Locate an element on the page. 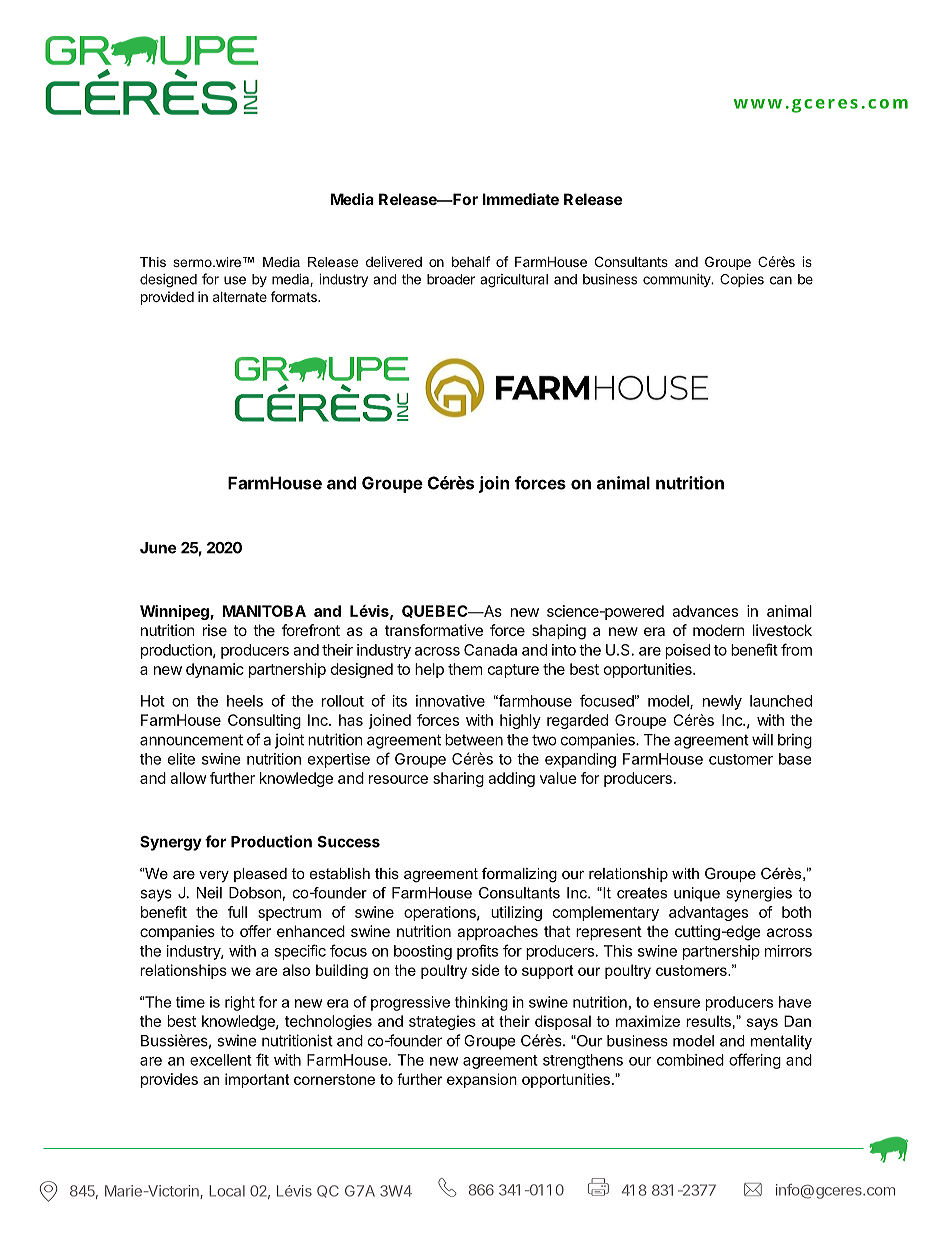  Copies is located at coordinates (742, 280).
